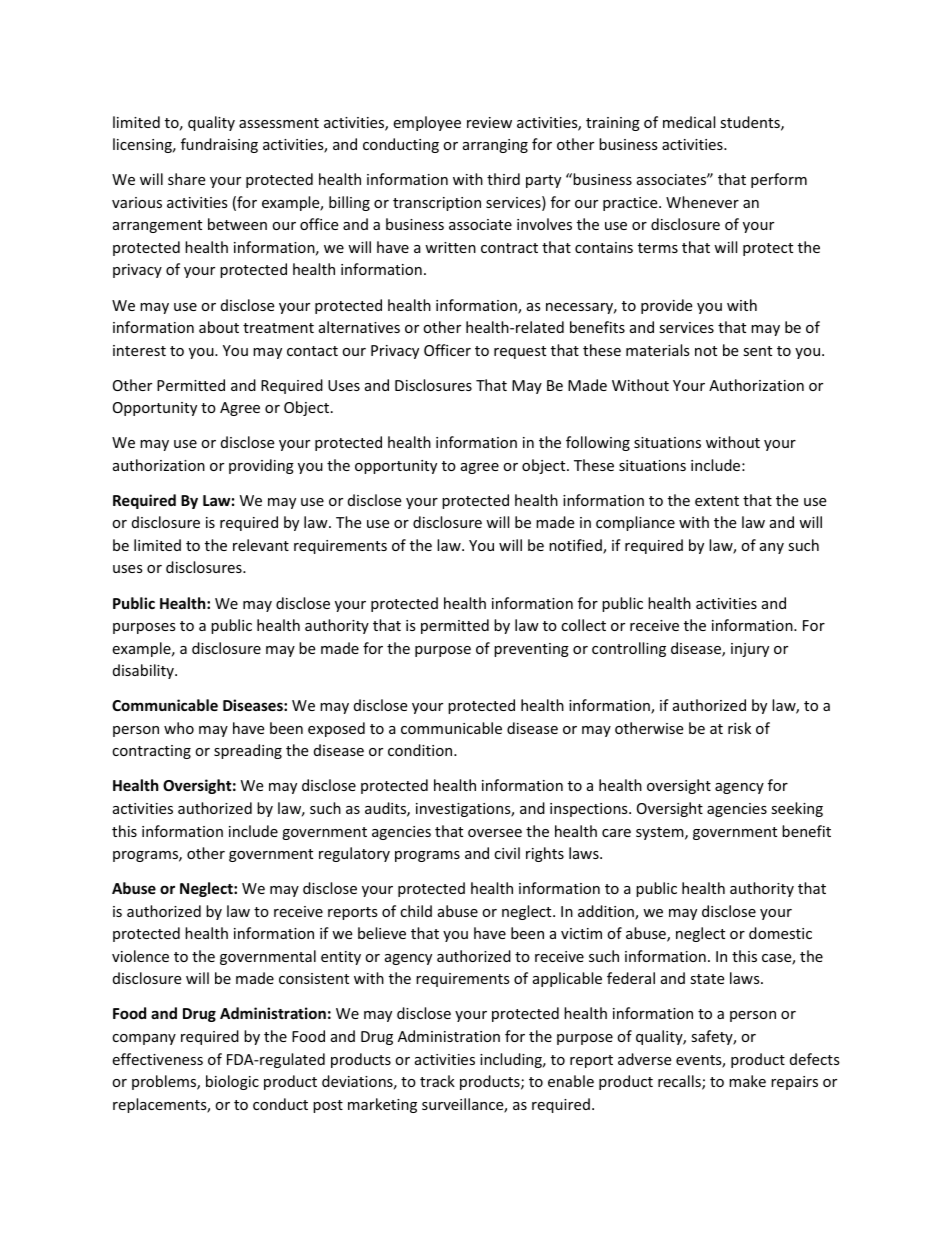  I want to click on injury, so click(750, 650).
